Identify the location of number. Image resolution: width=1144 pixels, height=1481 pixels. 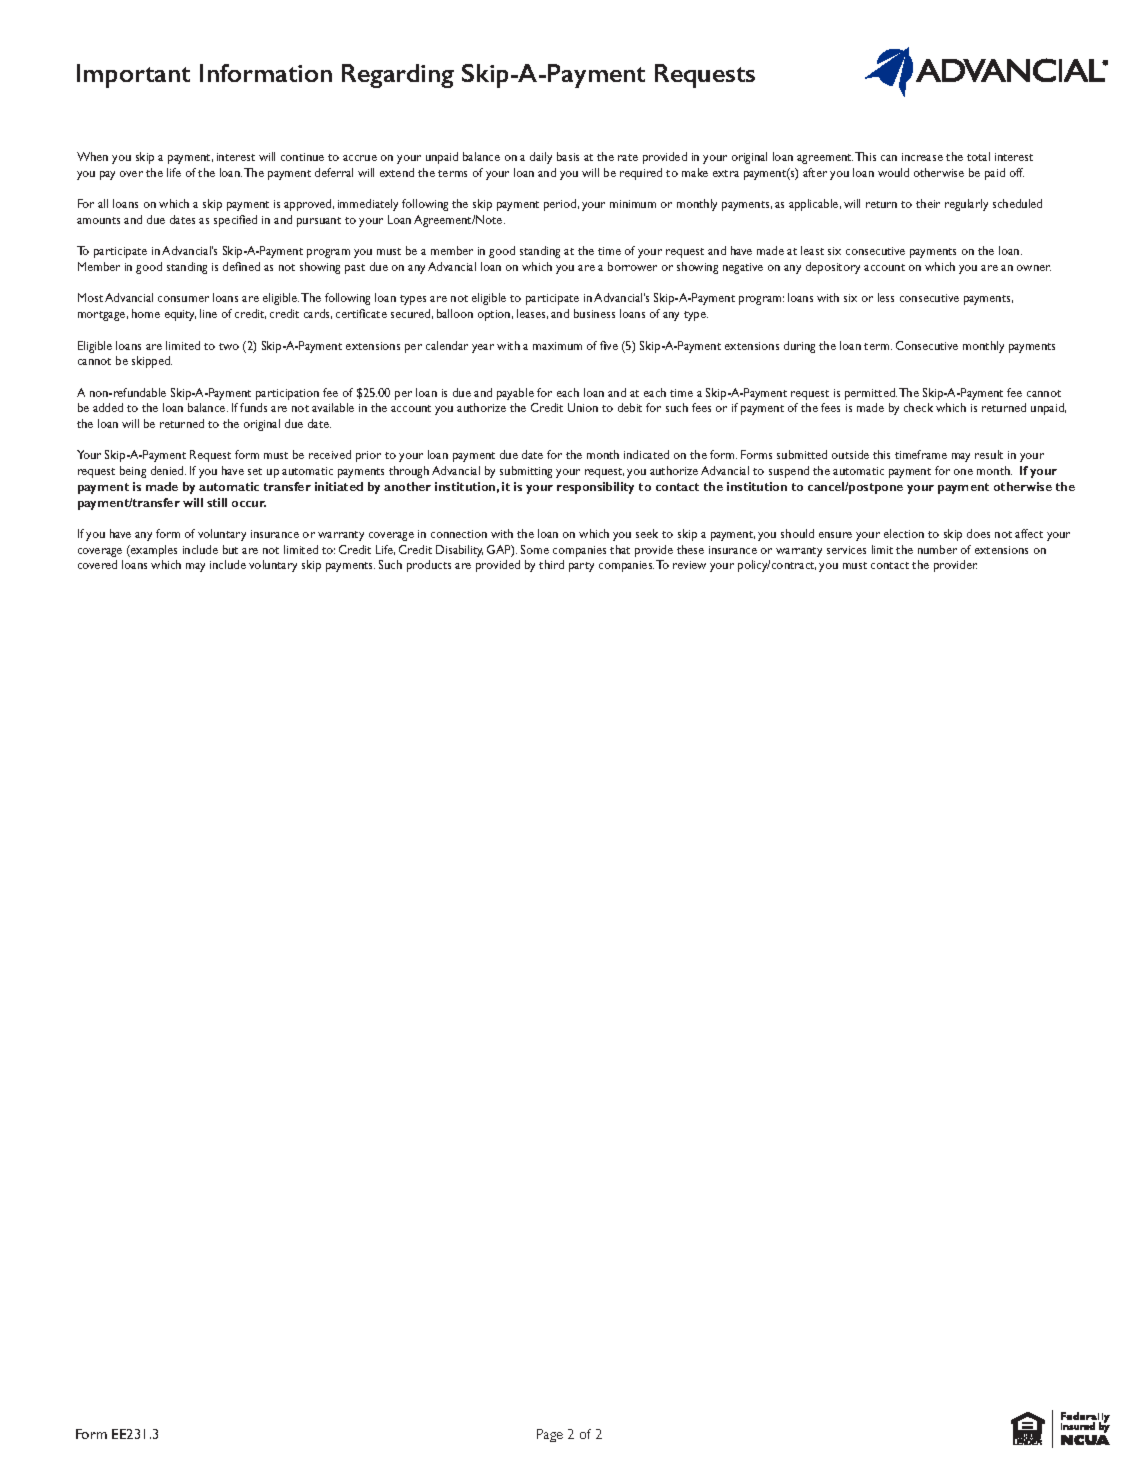
(937, 549).
